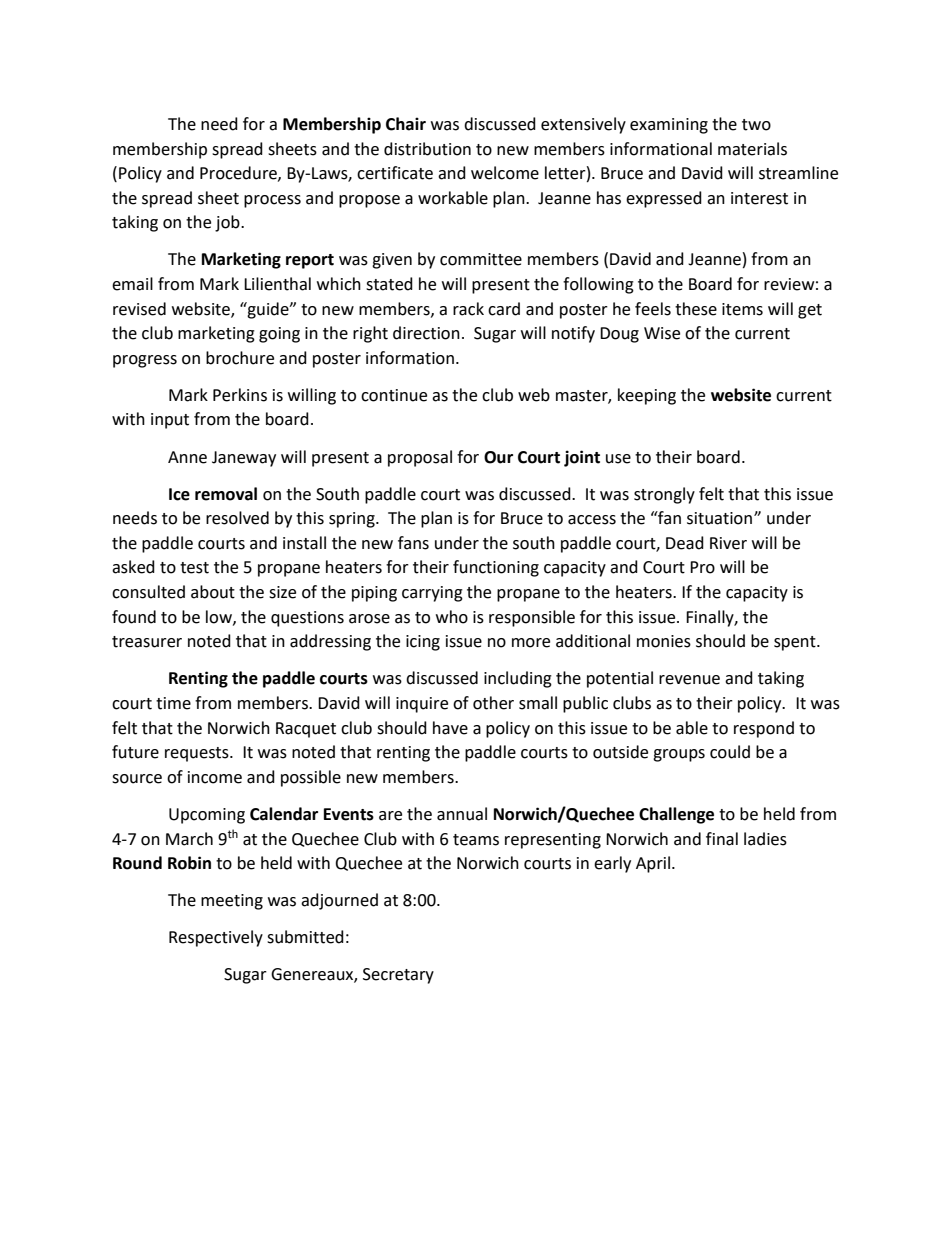  Describe the element at coordinates (728, 543) in the page. I see `River` at that location.
